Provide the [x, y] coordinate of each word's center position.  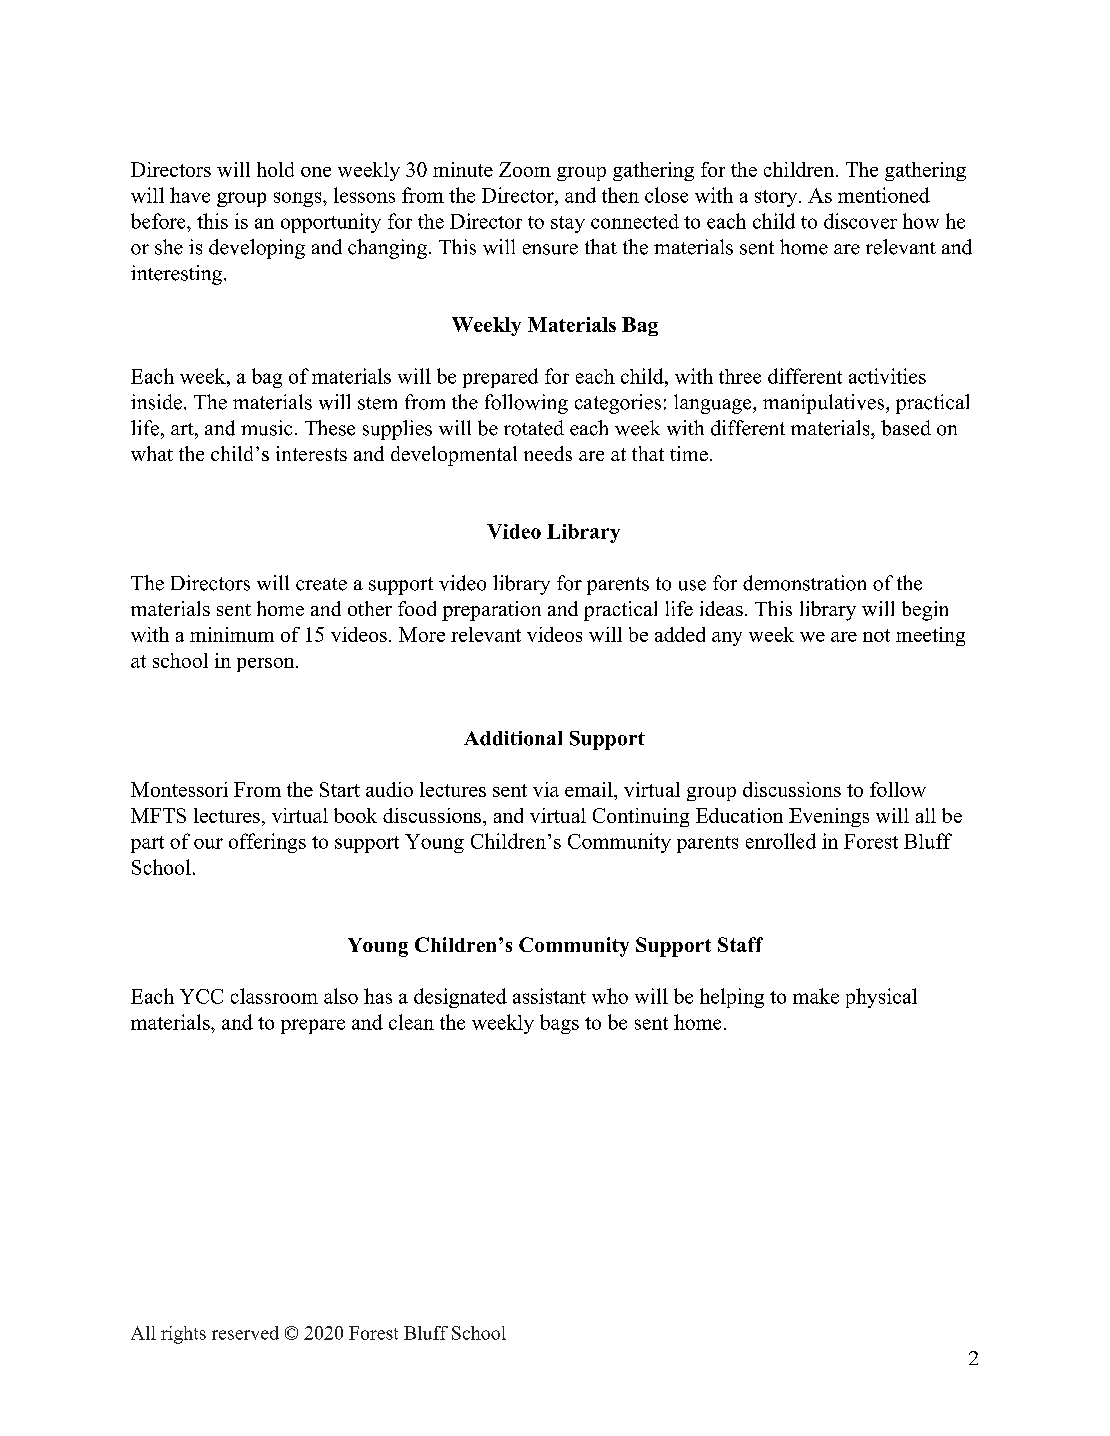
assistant [549, 996]
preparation [491, 611]
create [321, 584]
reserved [245, 1333]
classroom [274, 996]
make [816, 996]
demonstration [804, 583]
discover [860, 221]
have [190, 195]
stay [568, 224]
